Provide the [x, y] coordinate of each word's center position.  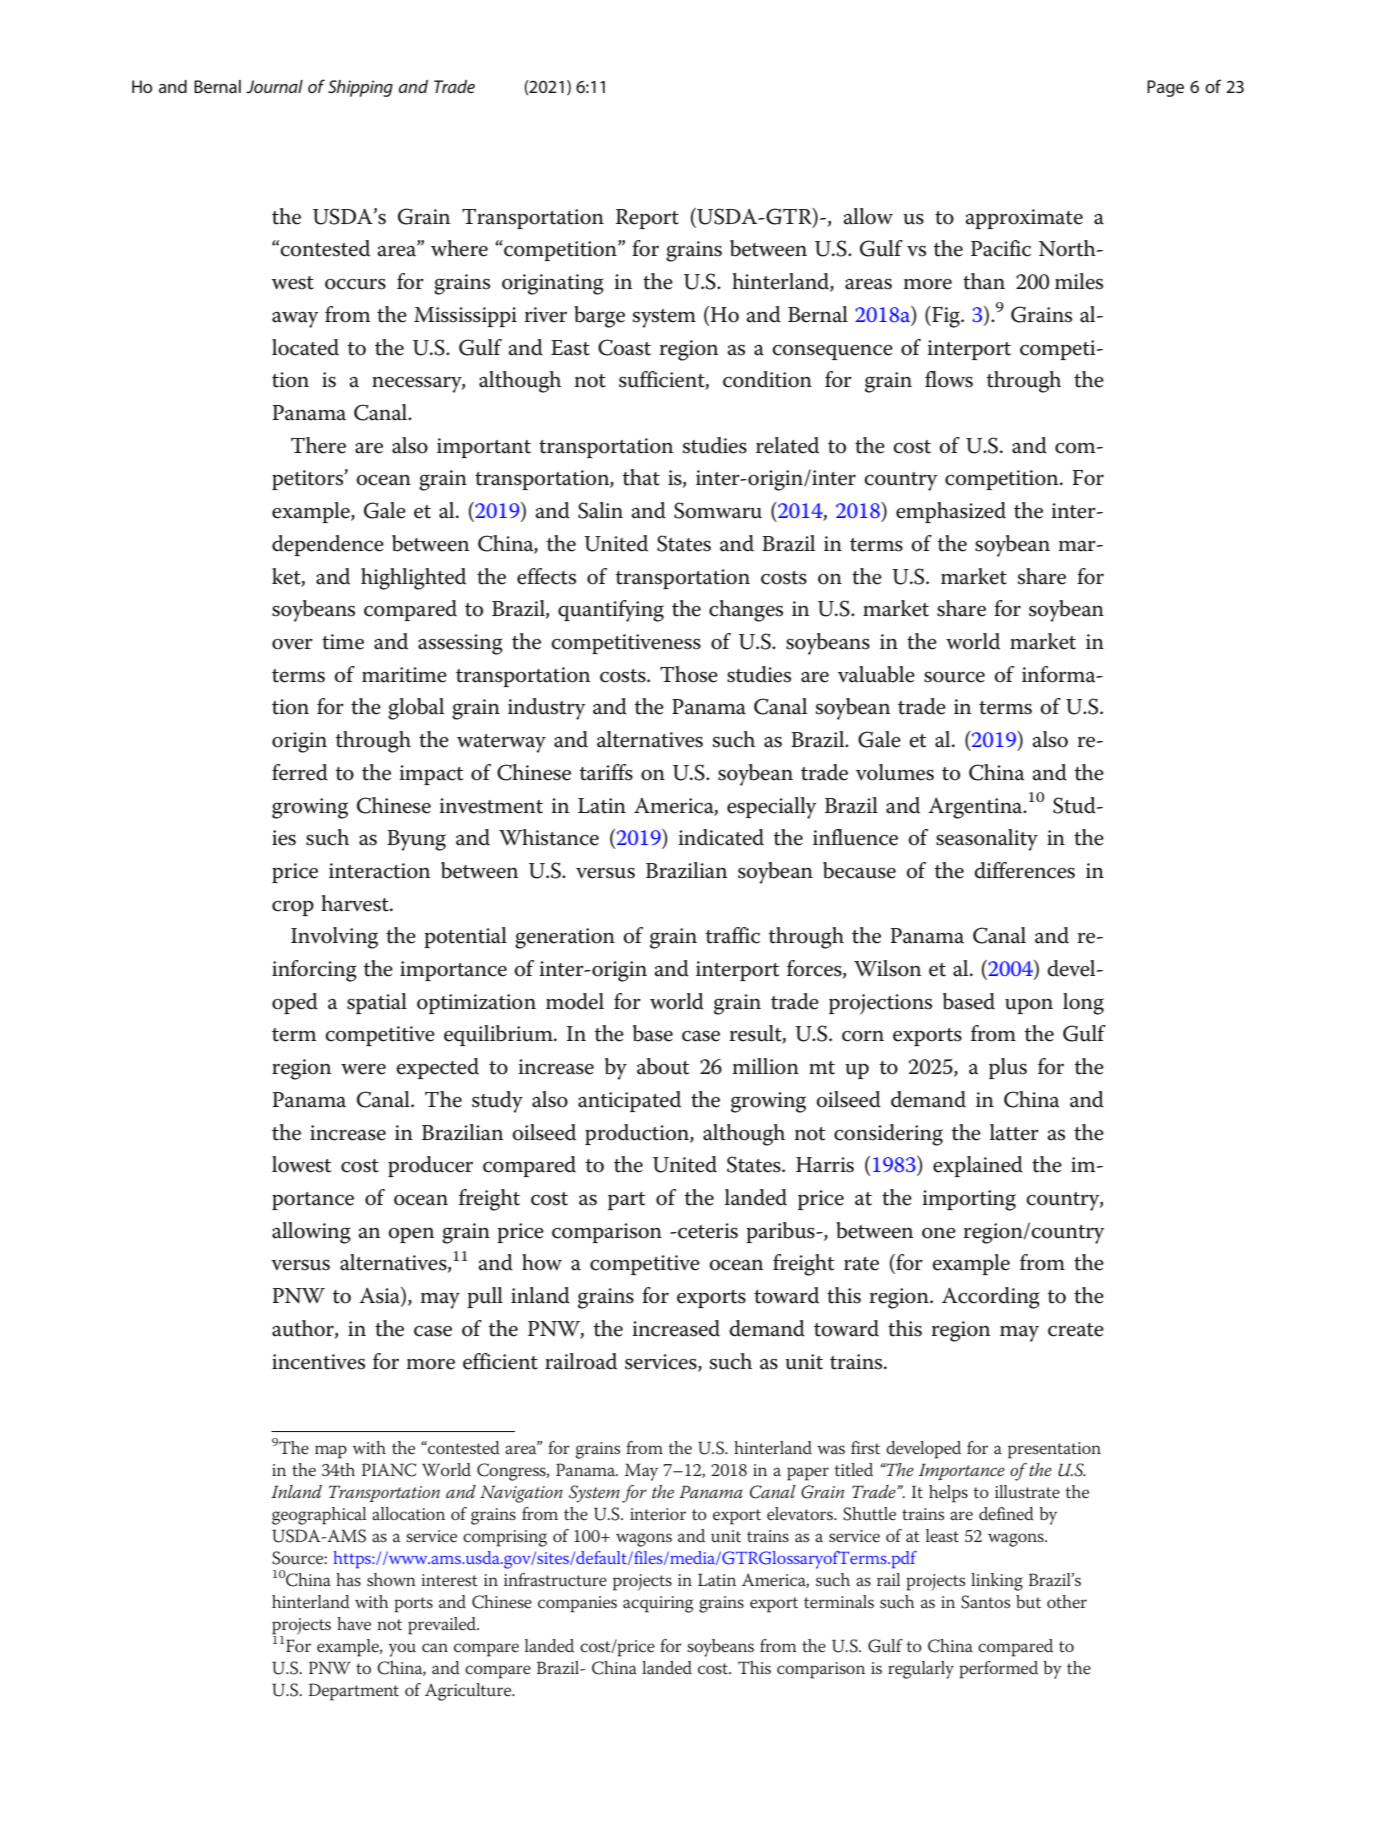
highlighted [413, 579]
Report [647, 219]
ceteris [707, 1231]
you [402, 1650]
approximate [1024, 219]
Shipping [360, 88]
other [1067, 1602]
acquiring [658, 1604]
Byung [416, 840]
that [641, 477]
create [1076, 1330]
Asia [380, 1296]
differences [1024, 870]
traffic [733, 935]
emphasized [951, 512]
